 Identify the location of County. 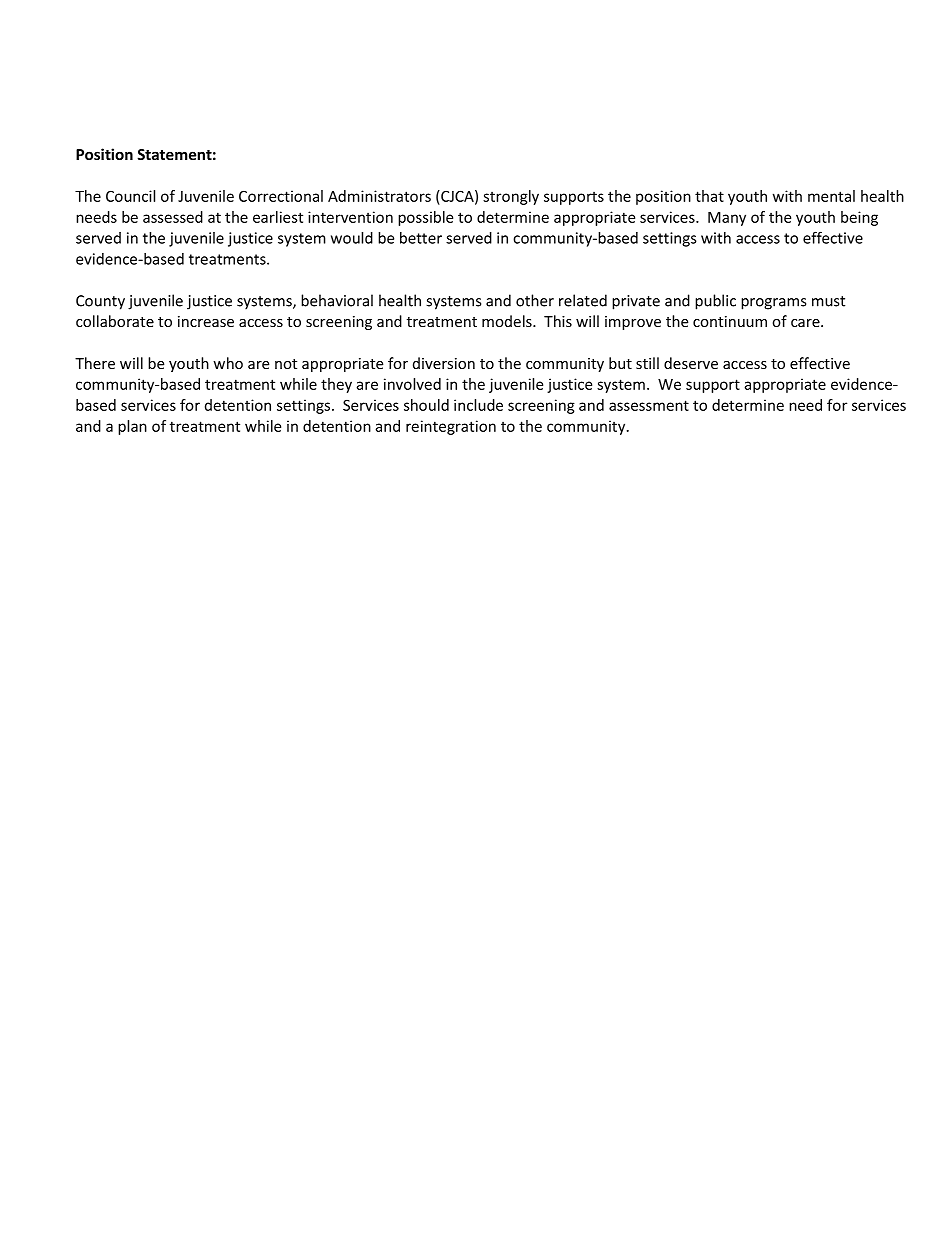
(100, 302).
